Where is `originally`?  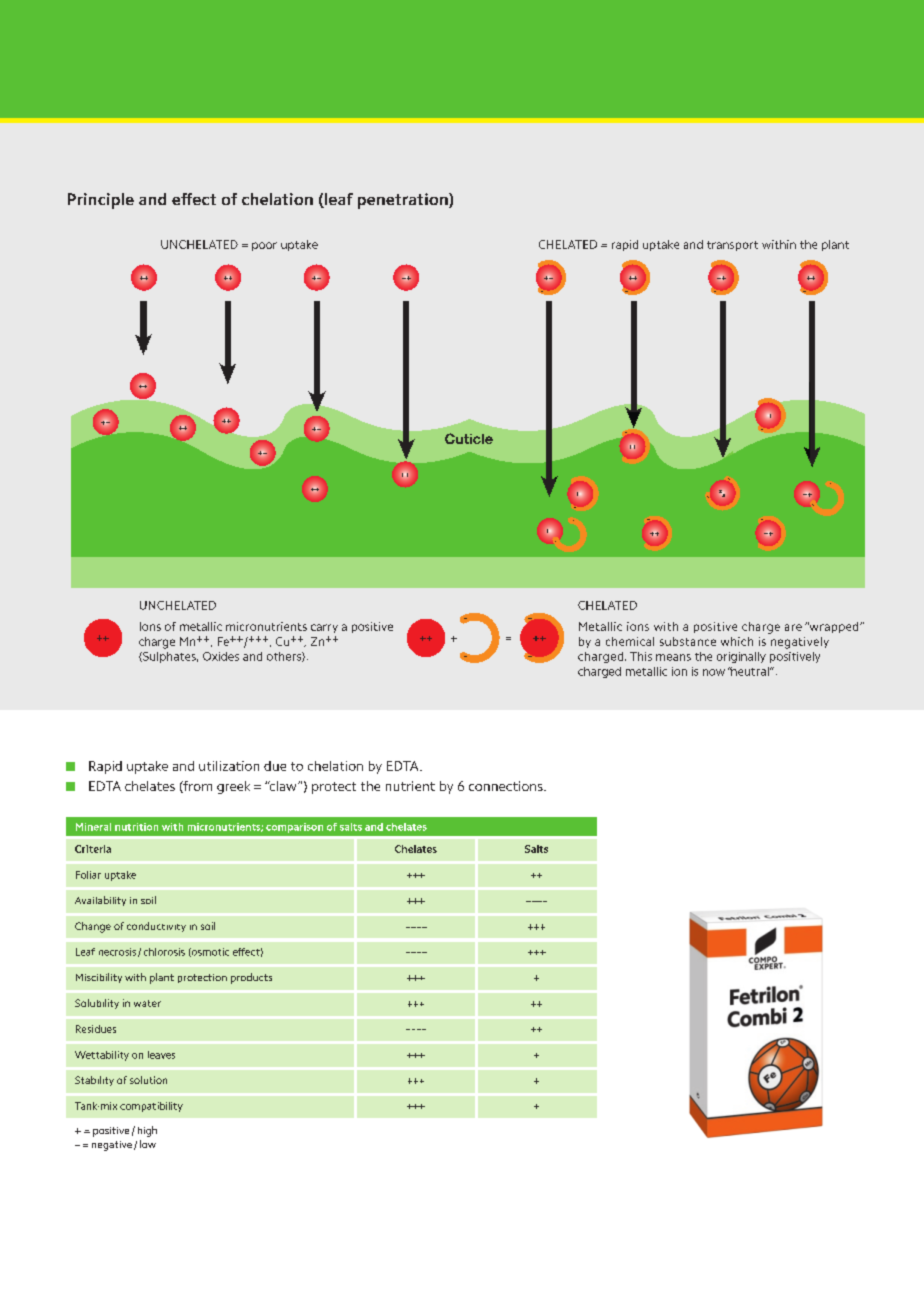
originally is located at coordinates (741, 657).
